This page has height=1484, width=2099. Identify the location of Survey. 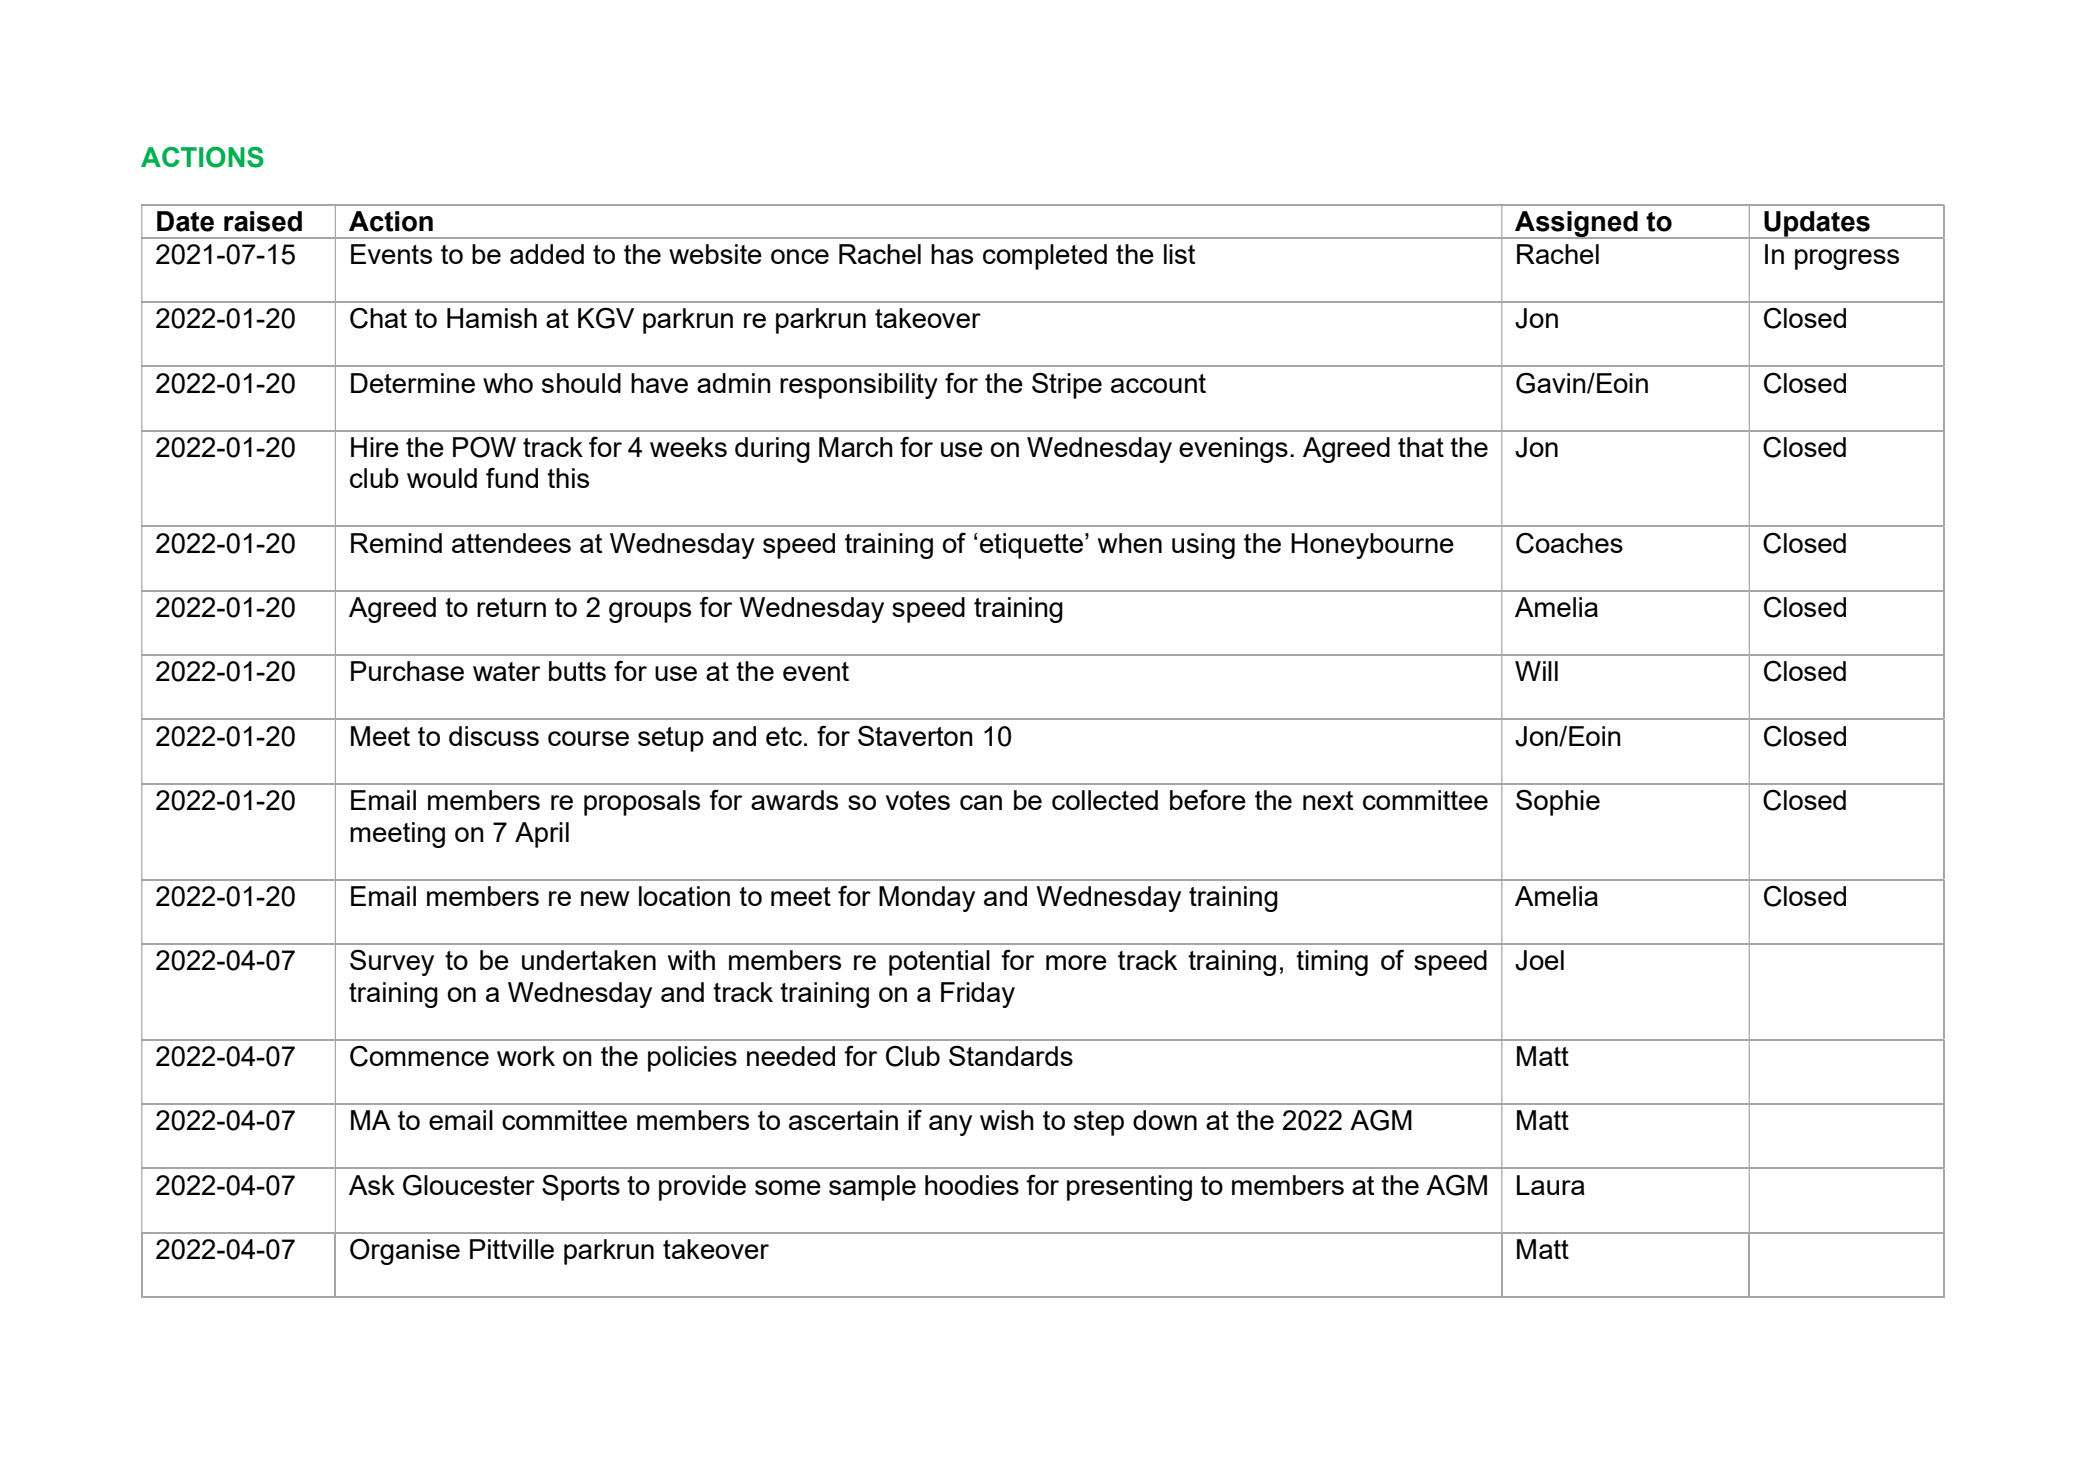
(392, 962).
